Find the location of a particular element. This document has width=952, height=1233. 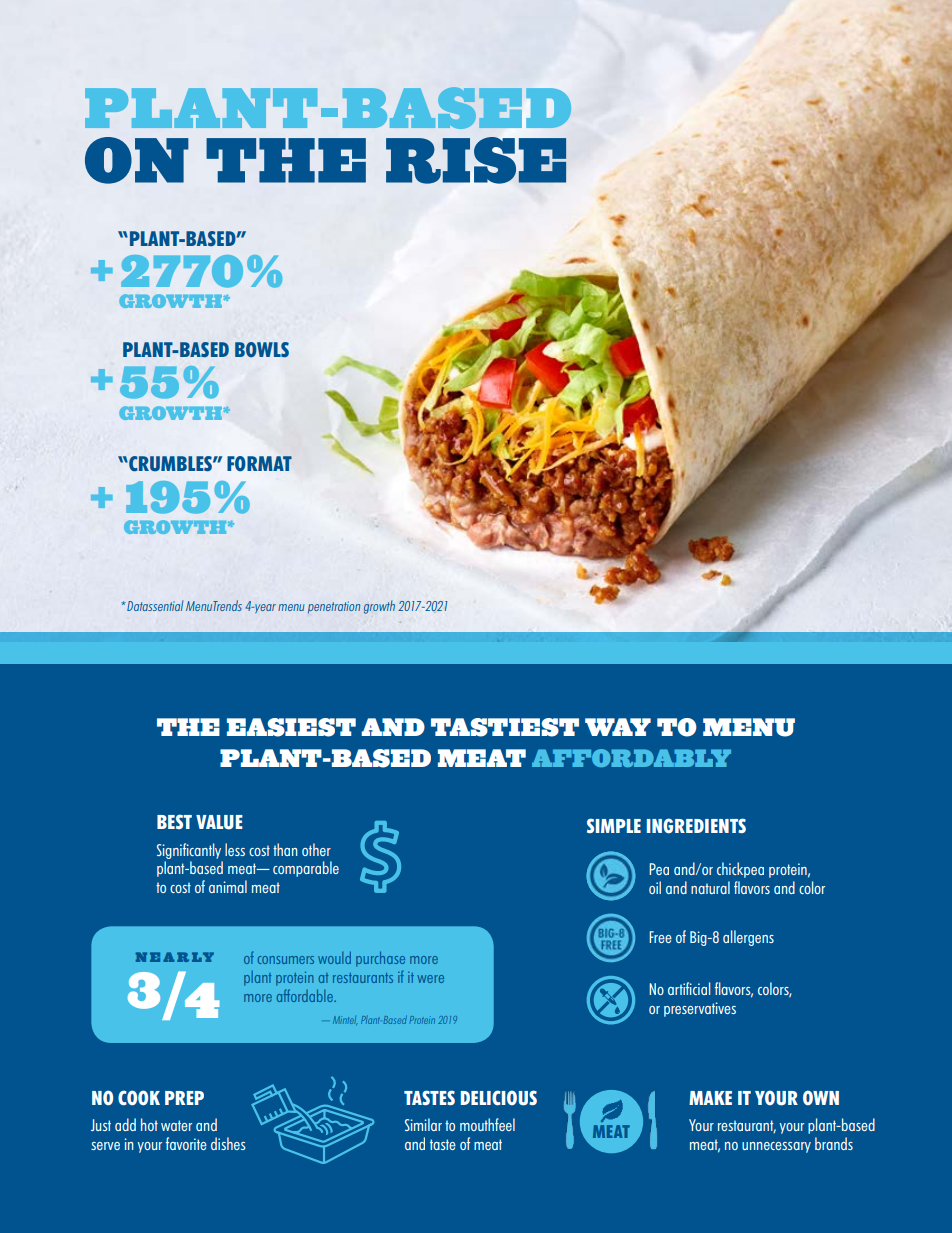

tastiest is located at coordinates (505, 727).
